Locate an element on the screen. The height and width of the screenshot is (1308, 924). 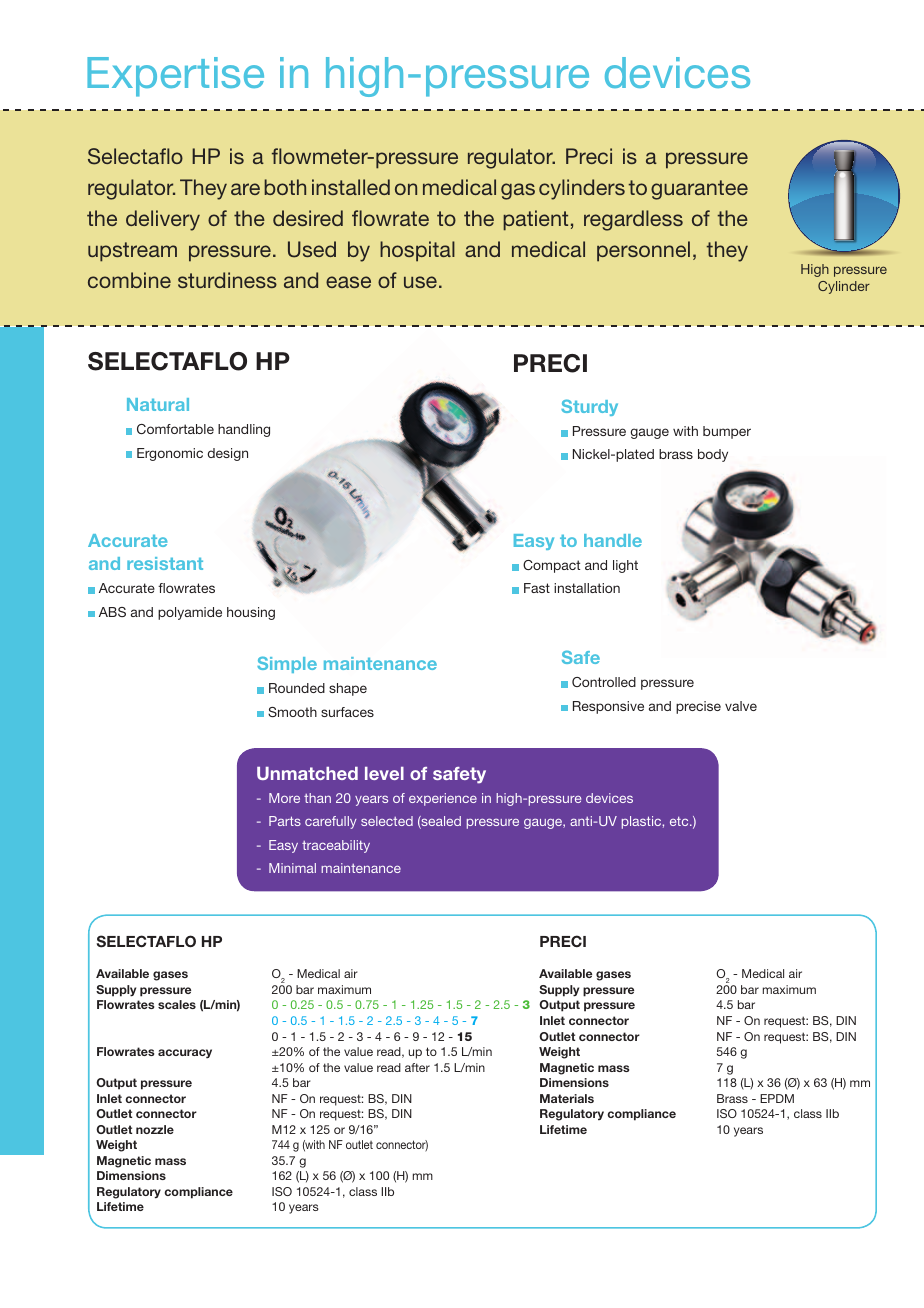
Fast is located at coordinates (537, 588).
